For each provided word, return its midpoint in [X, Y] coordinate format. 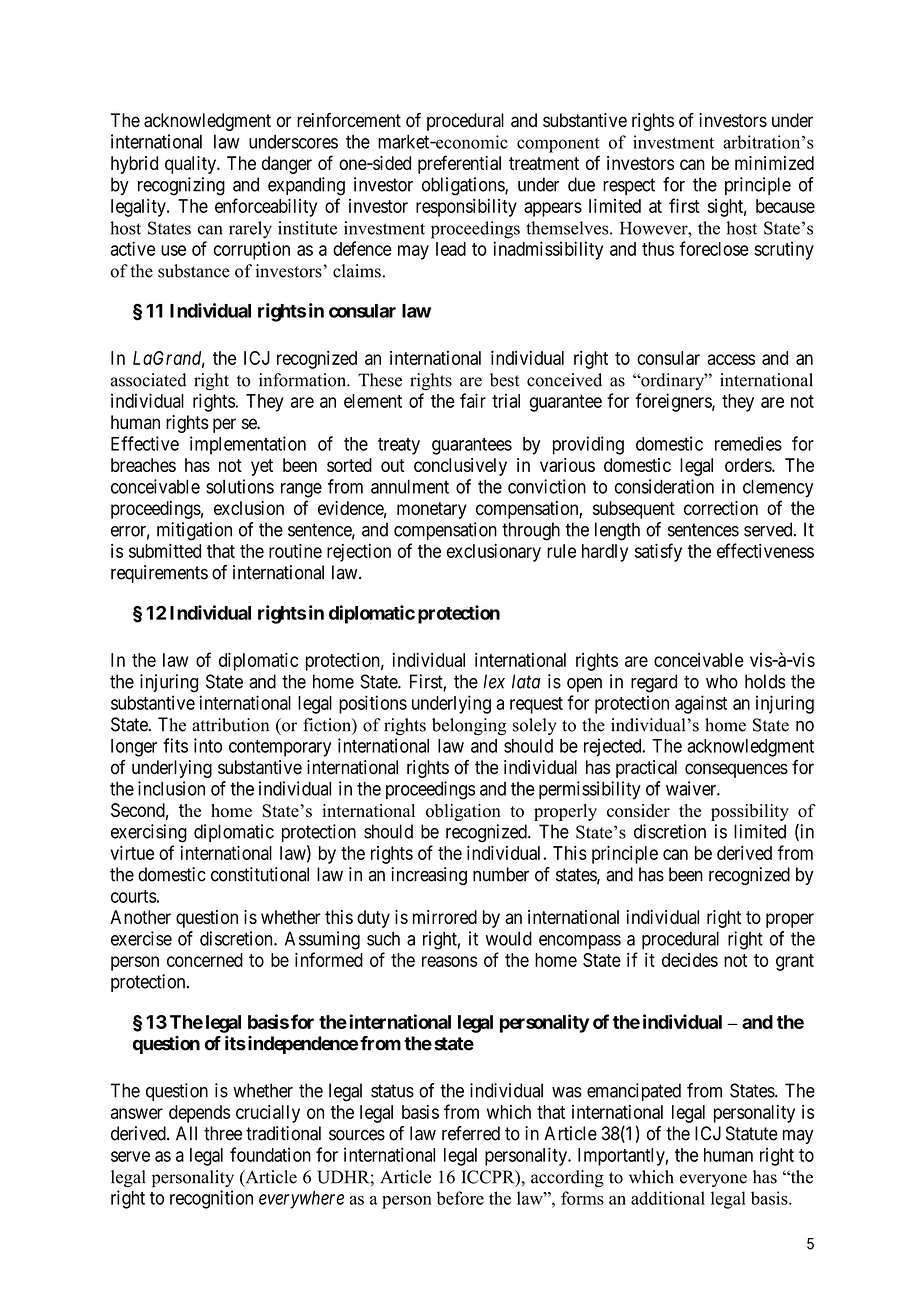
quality [191, 165]
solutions [240, 486]
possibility [750, 812]
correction [721, 508]
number [501, 874]
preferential [459, 164]
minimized [774, 163]
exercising [149, 833]
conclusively [460, 467]
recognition [211, 1199]
